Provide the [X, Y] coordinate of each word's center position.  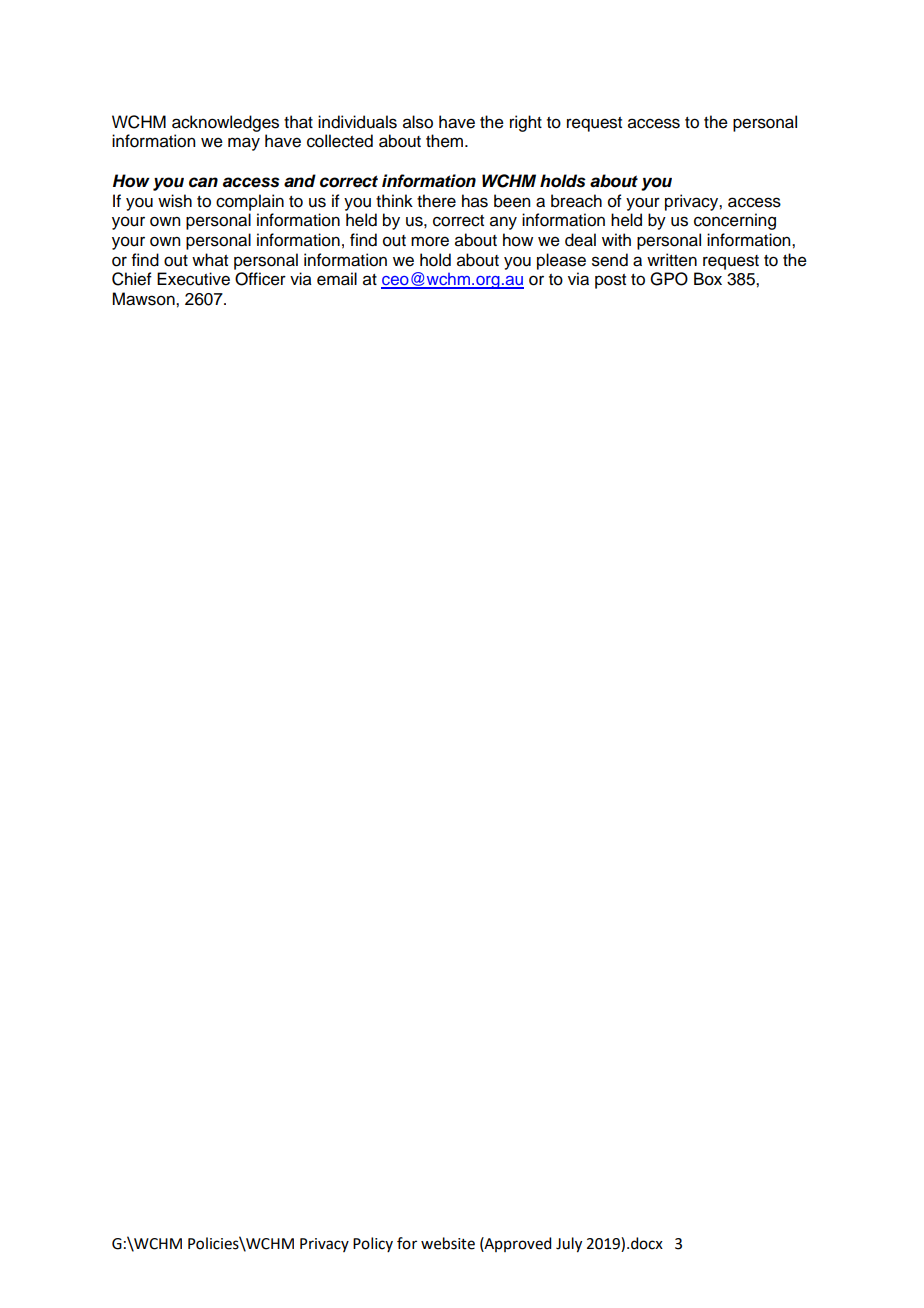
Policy [373, 1244]
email [337, 279]
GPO [669, 279]
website [448, 1243]
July [569, 1245]
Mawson [144, 299]
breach [576, 201]
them [444, 141]
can [203, 182]
